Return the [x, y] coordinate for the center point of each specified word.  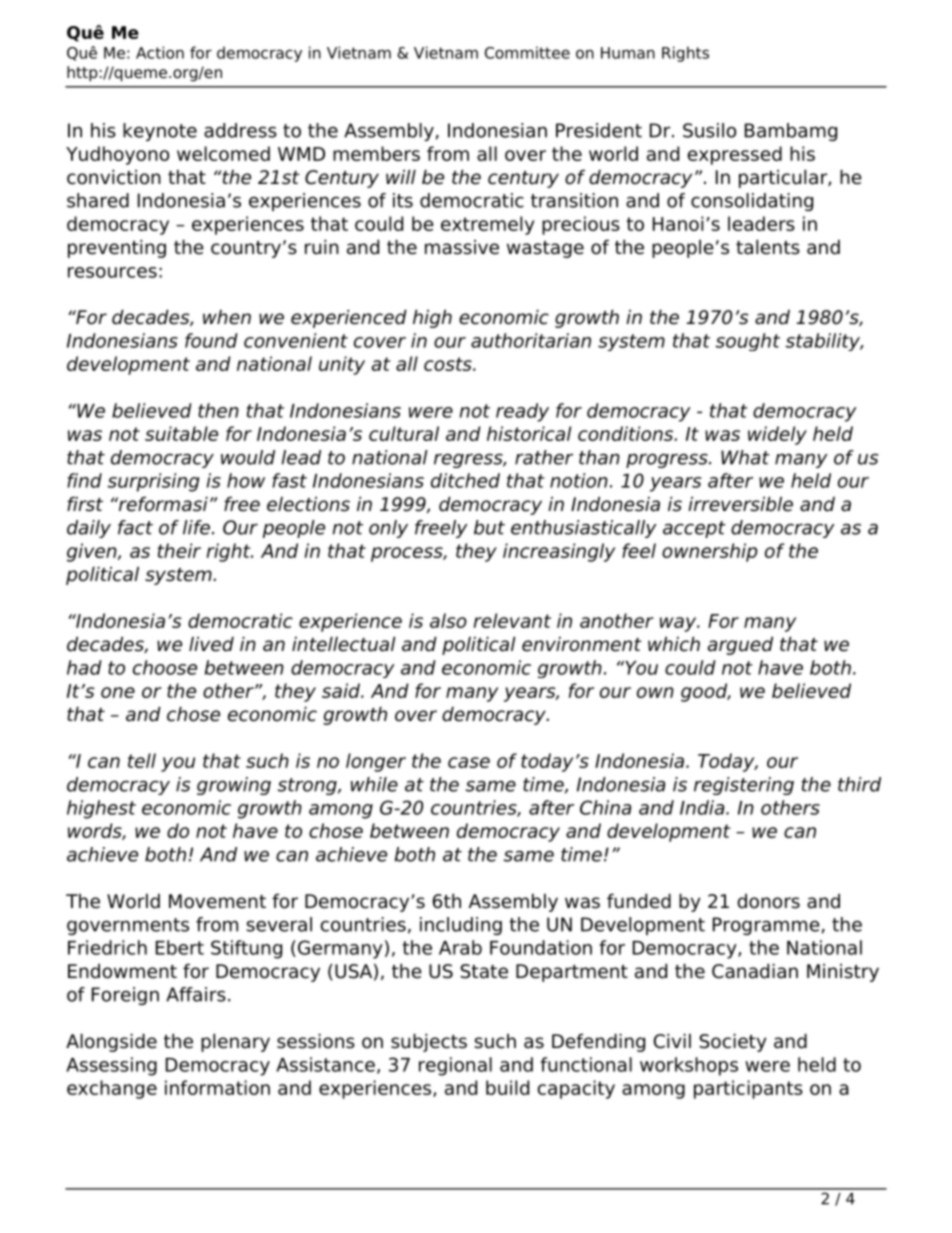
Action [160, 52]
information [217, 1087]
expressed [734, 155]
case [469, 762]
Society [733, 1042]
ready [522, 412]
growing [234, 786]
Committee [527, 52]
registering [744, 786]
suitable [181, 433]
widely [777, 435]
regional [455, 1066]
